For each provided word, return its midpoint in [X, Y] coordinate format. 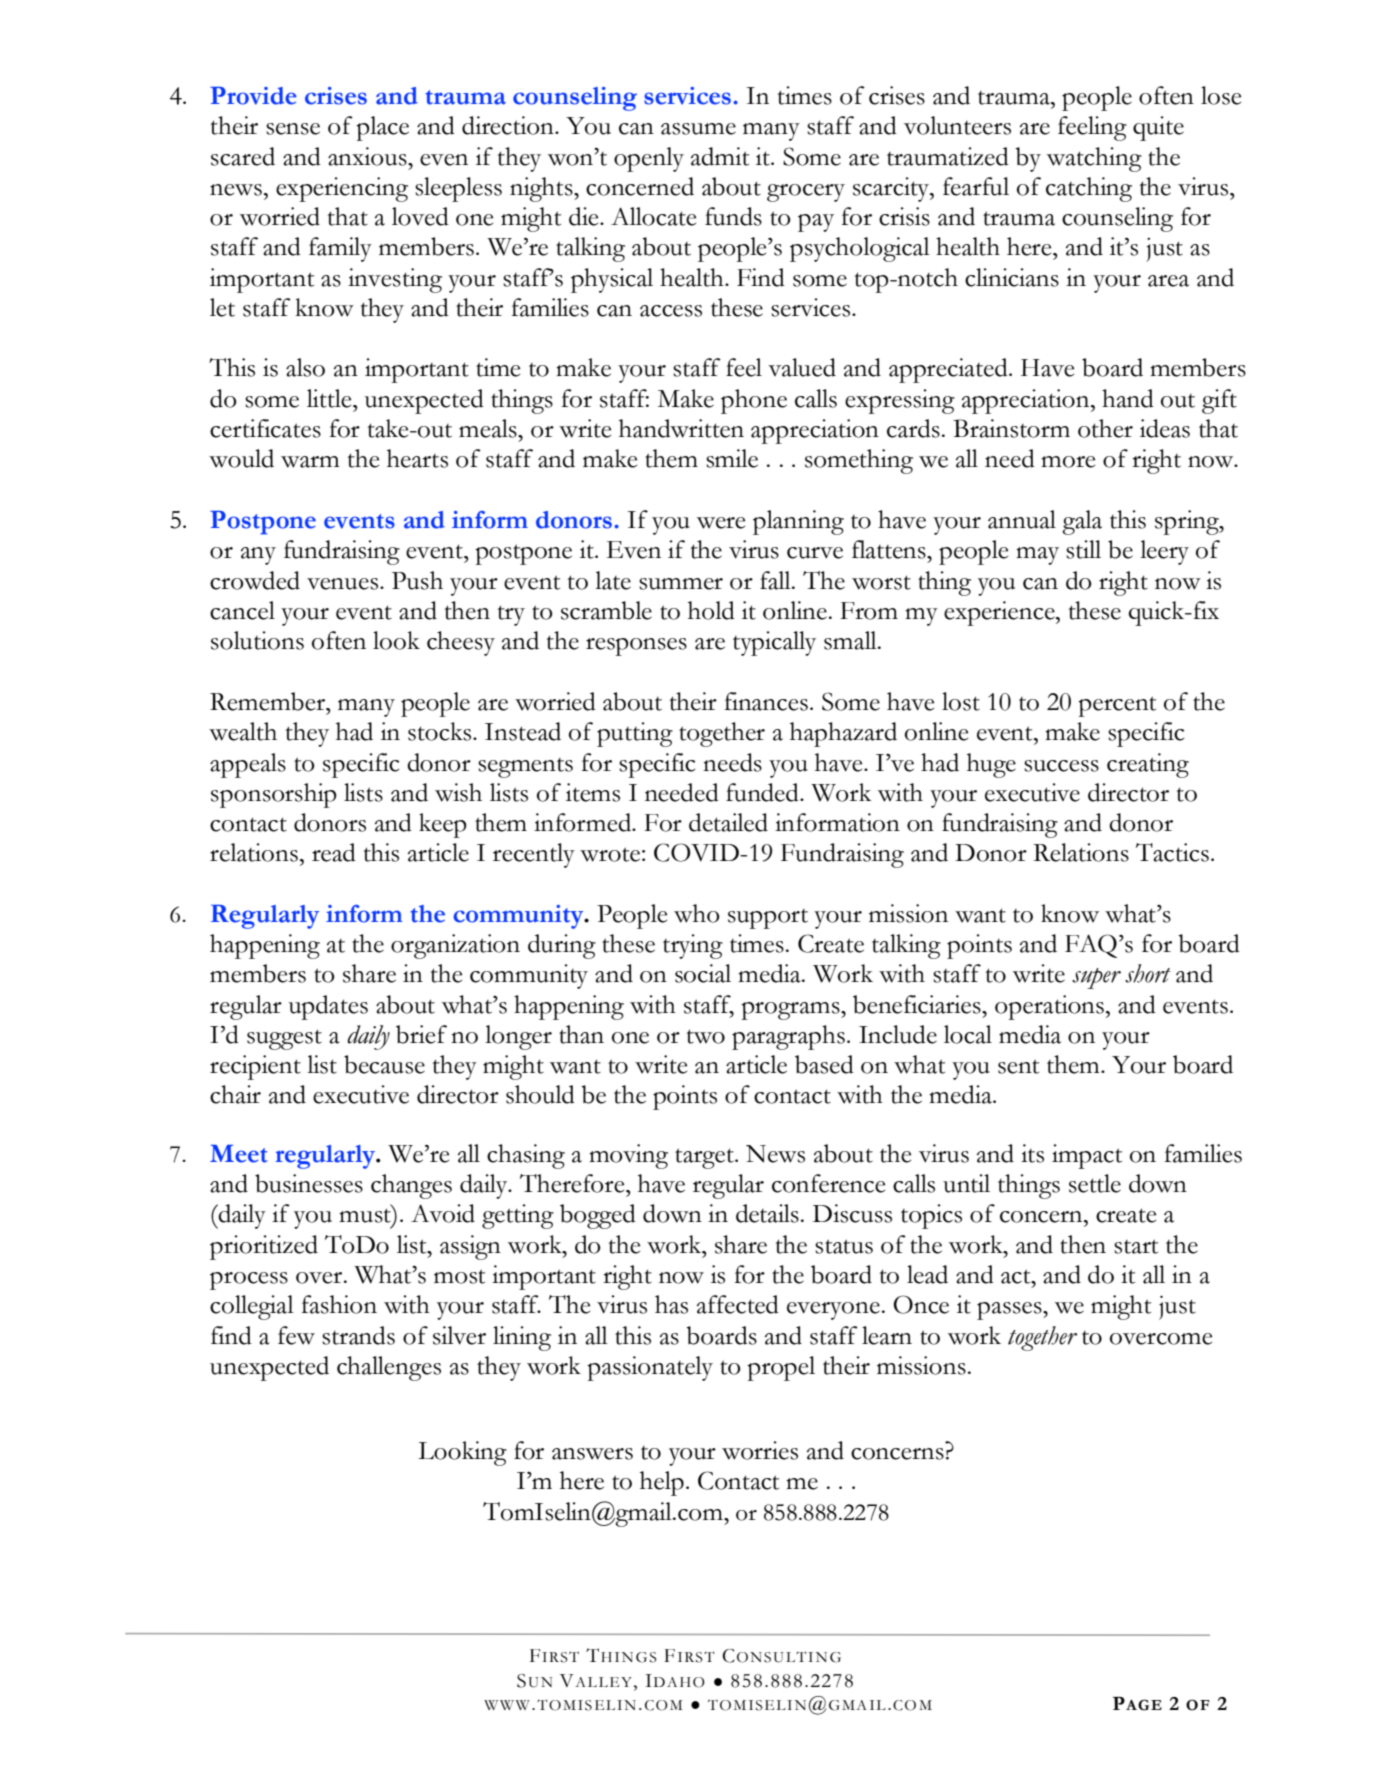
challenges [389, 1368]
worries [760, 1450]
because [384, 1064]
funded [763, 792]
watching [1094, 159]
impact [1087, 1156]
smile [732, 458]
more [1068, 462]
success [1061, 766]
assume [698, 129]
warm [310, 462]
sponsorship [274, 795]
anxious [368, 156]
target [705, 1158]
